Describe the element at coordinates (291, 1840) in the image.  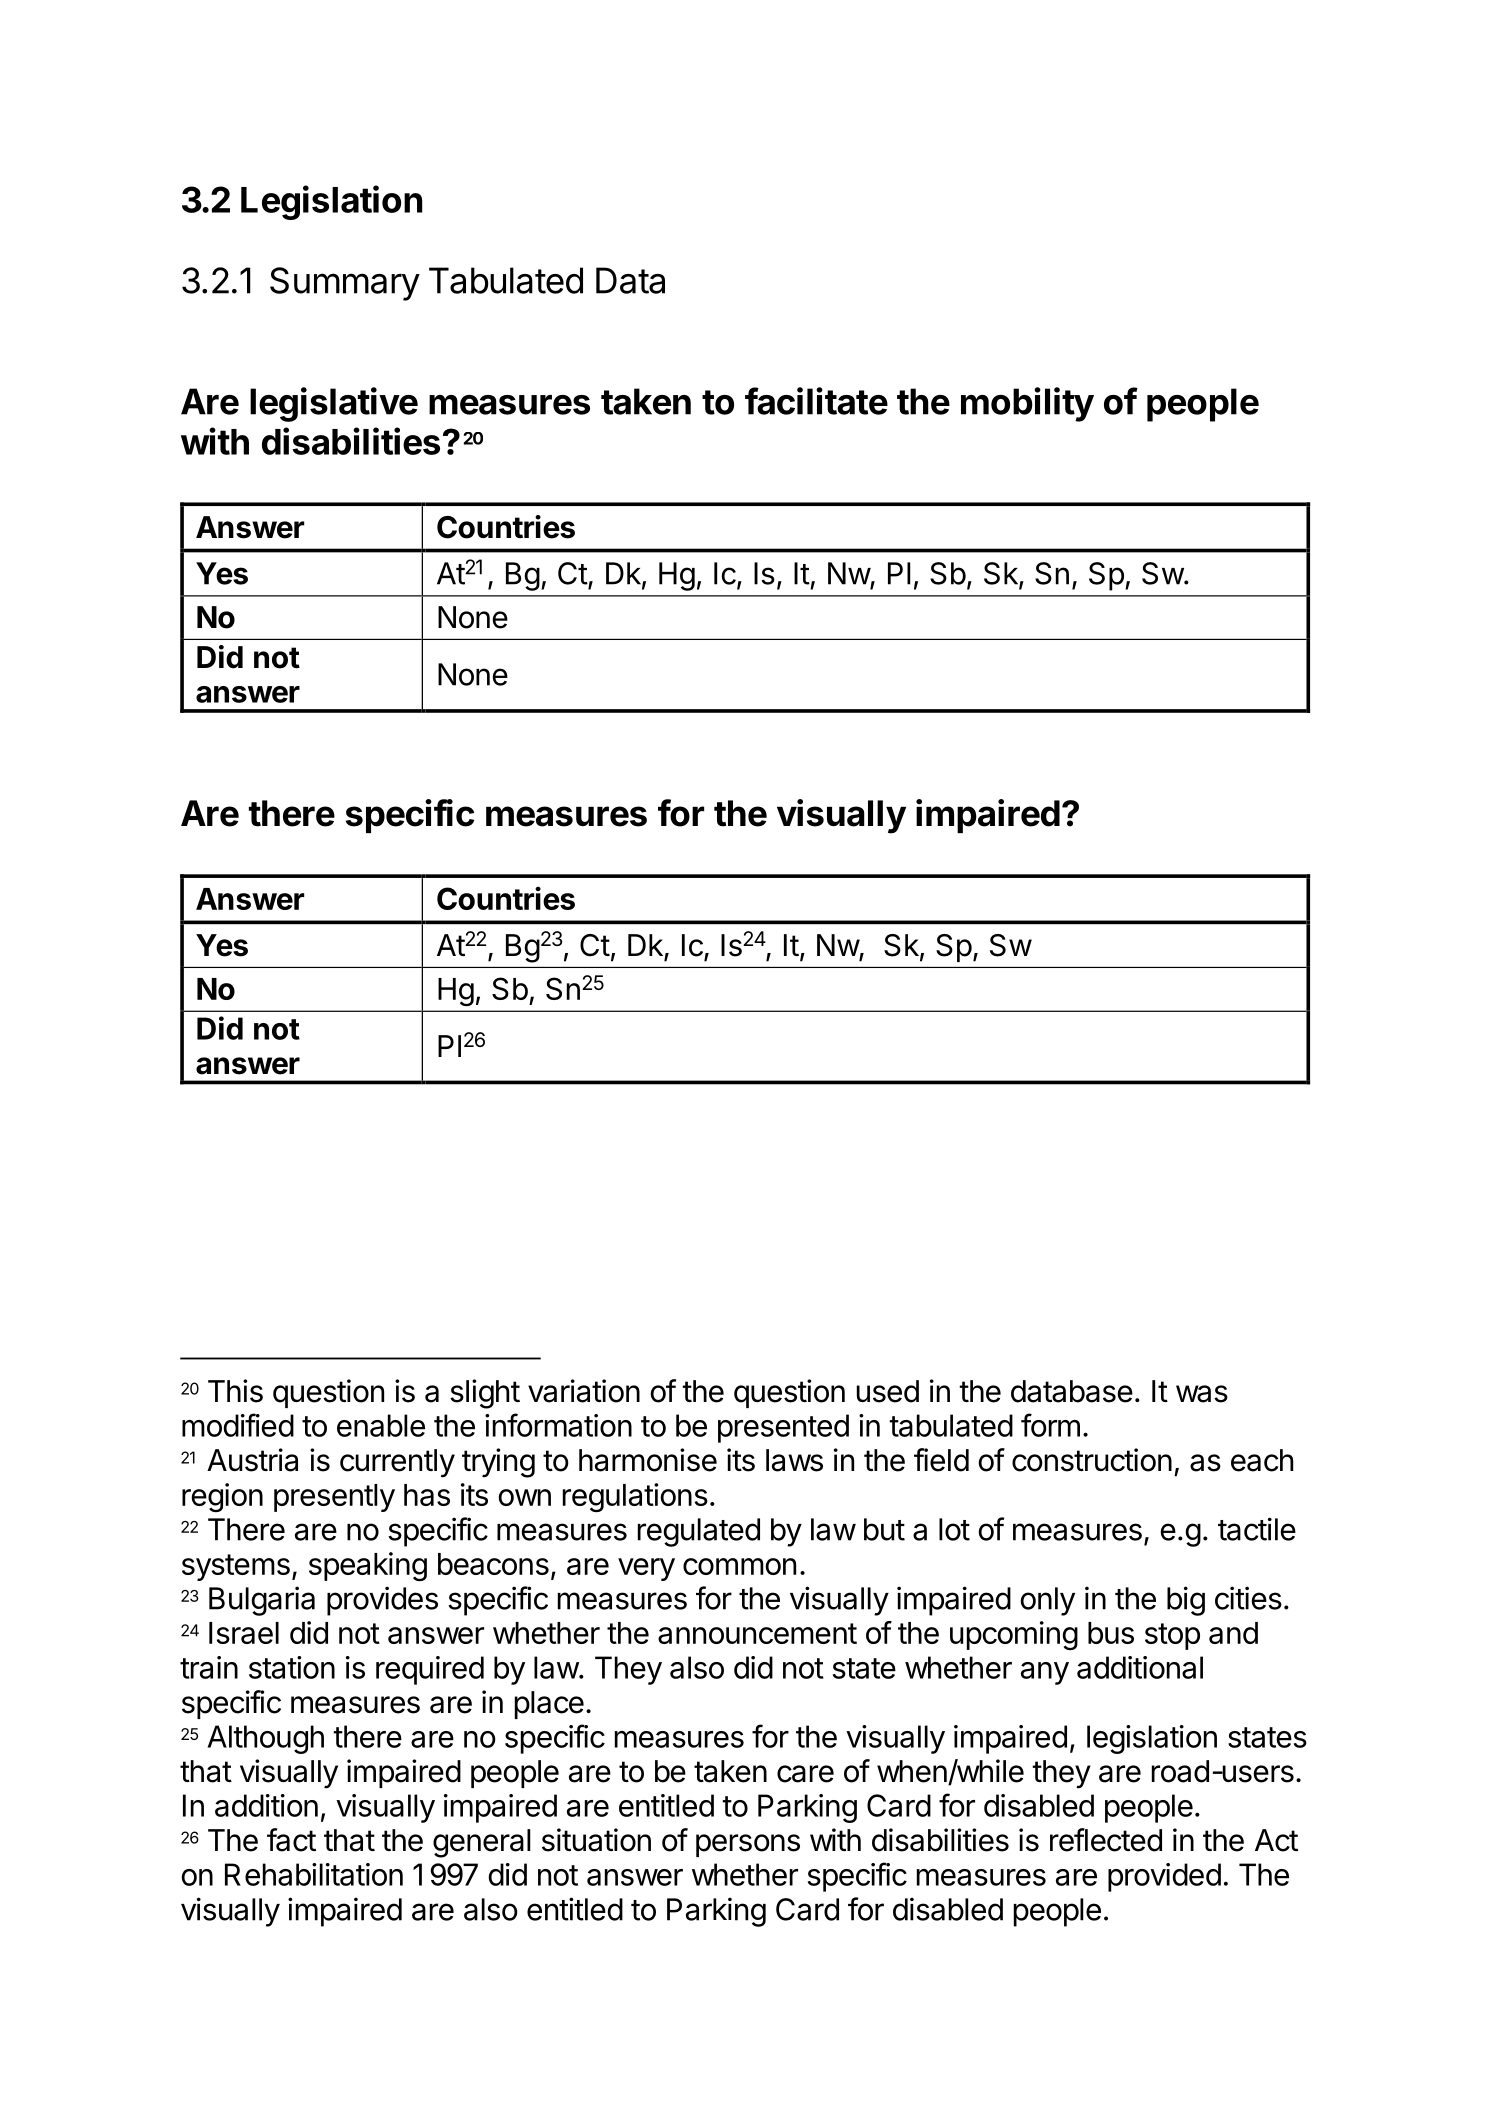
I see `fact` at that location.
